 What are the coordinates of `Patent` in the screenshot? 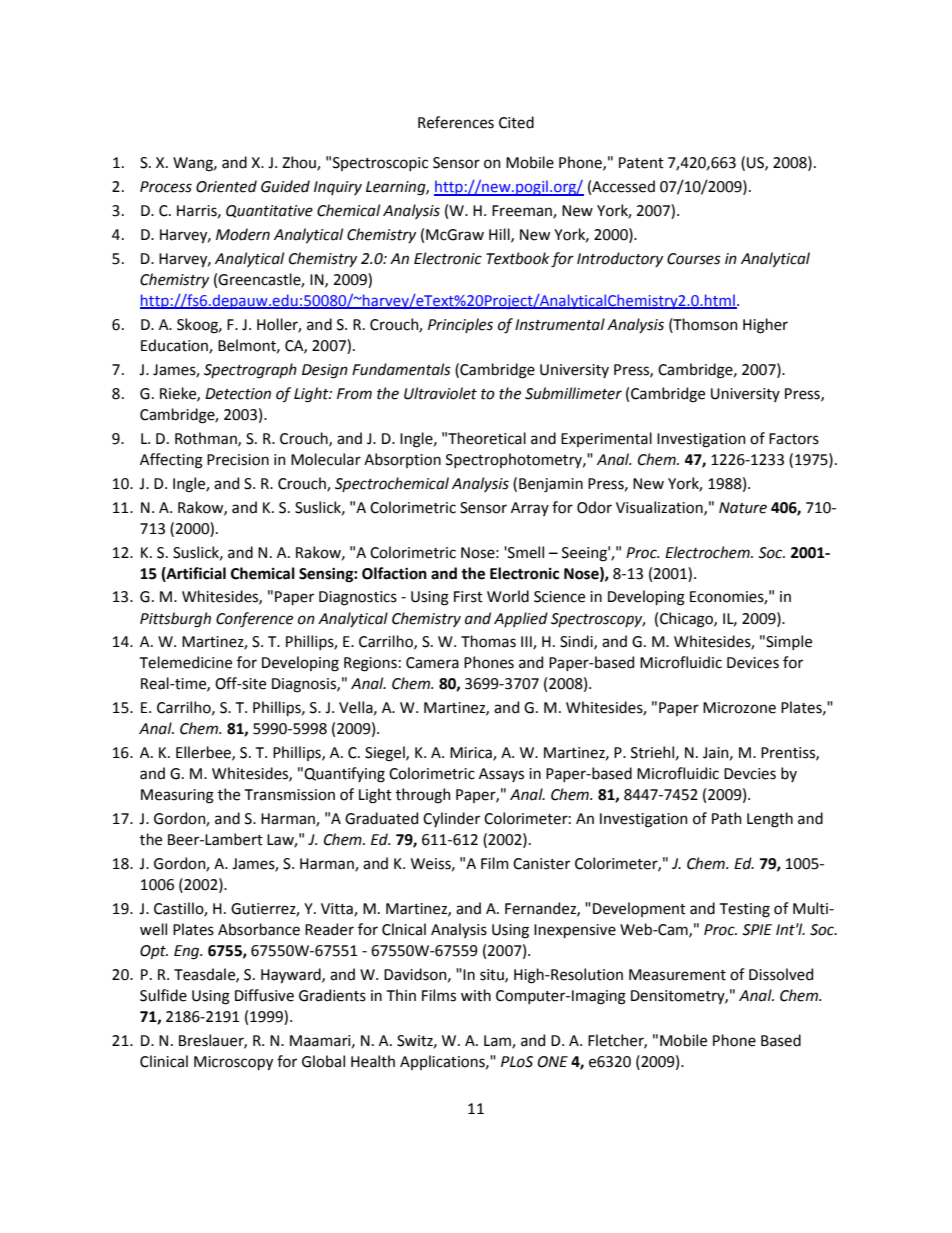 It's located at (641, 163).
